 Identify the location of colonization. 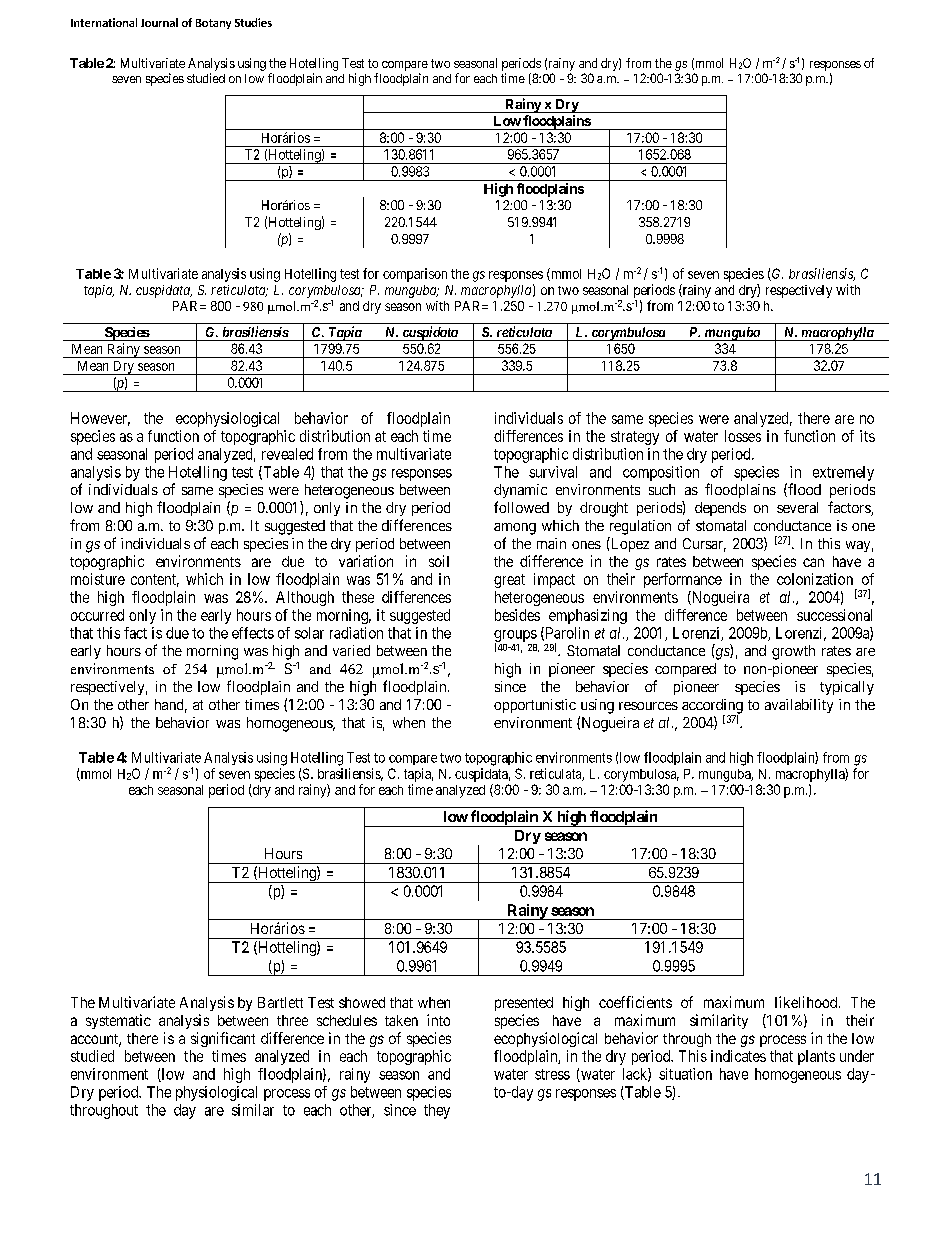
(815, 579).
